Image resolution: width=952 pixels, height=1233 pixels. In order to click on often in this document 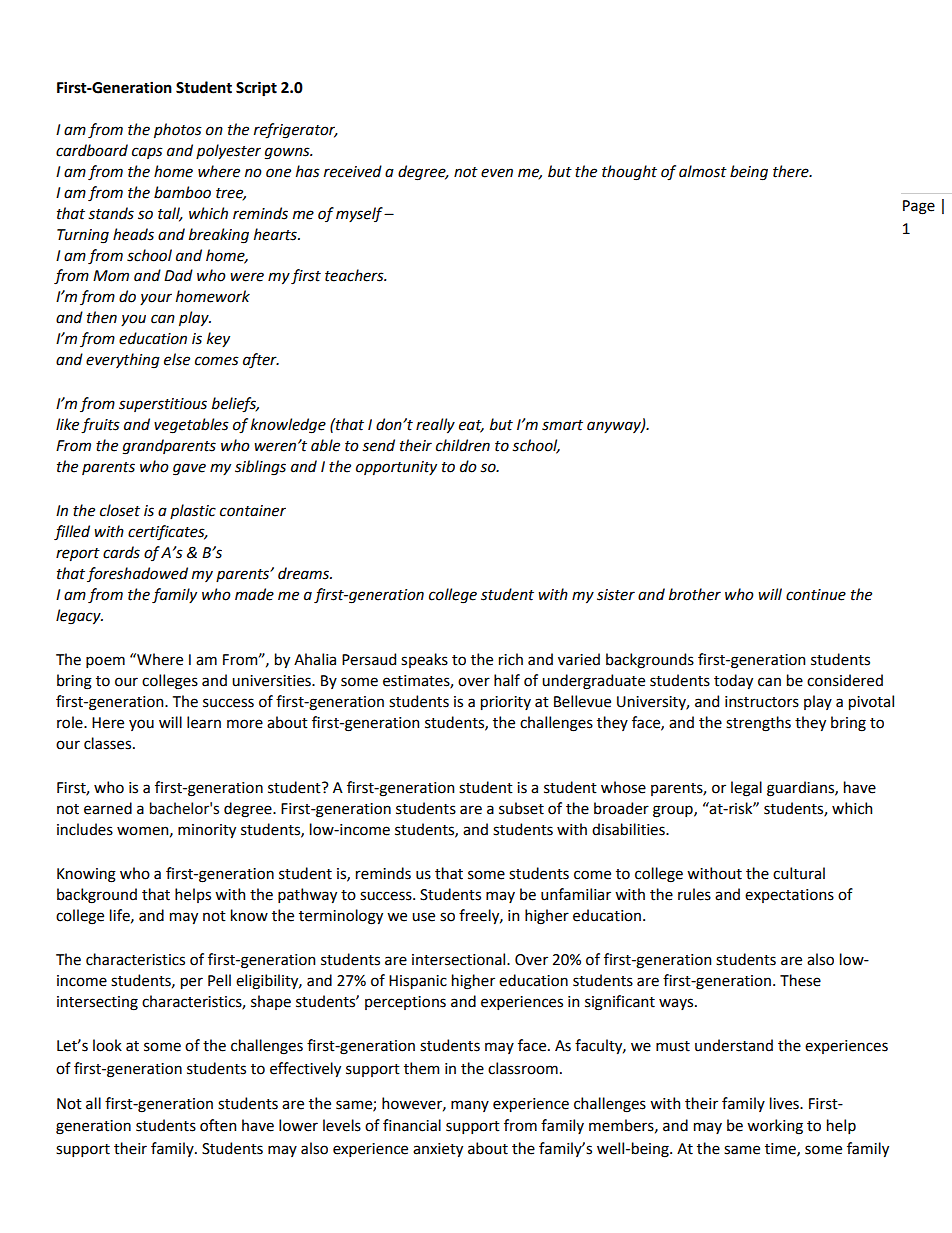, I will do `click(218, 1125)`.
